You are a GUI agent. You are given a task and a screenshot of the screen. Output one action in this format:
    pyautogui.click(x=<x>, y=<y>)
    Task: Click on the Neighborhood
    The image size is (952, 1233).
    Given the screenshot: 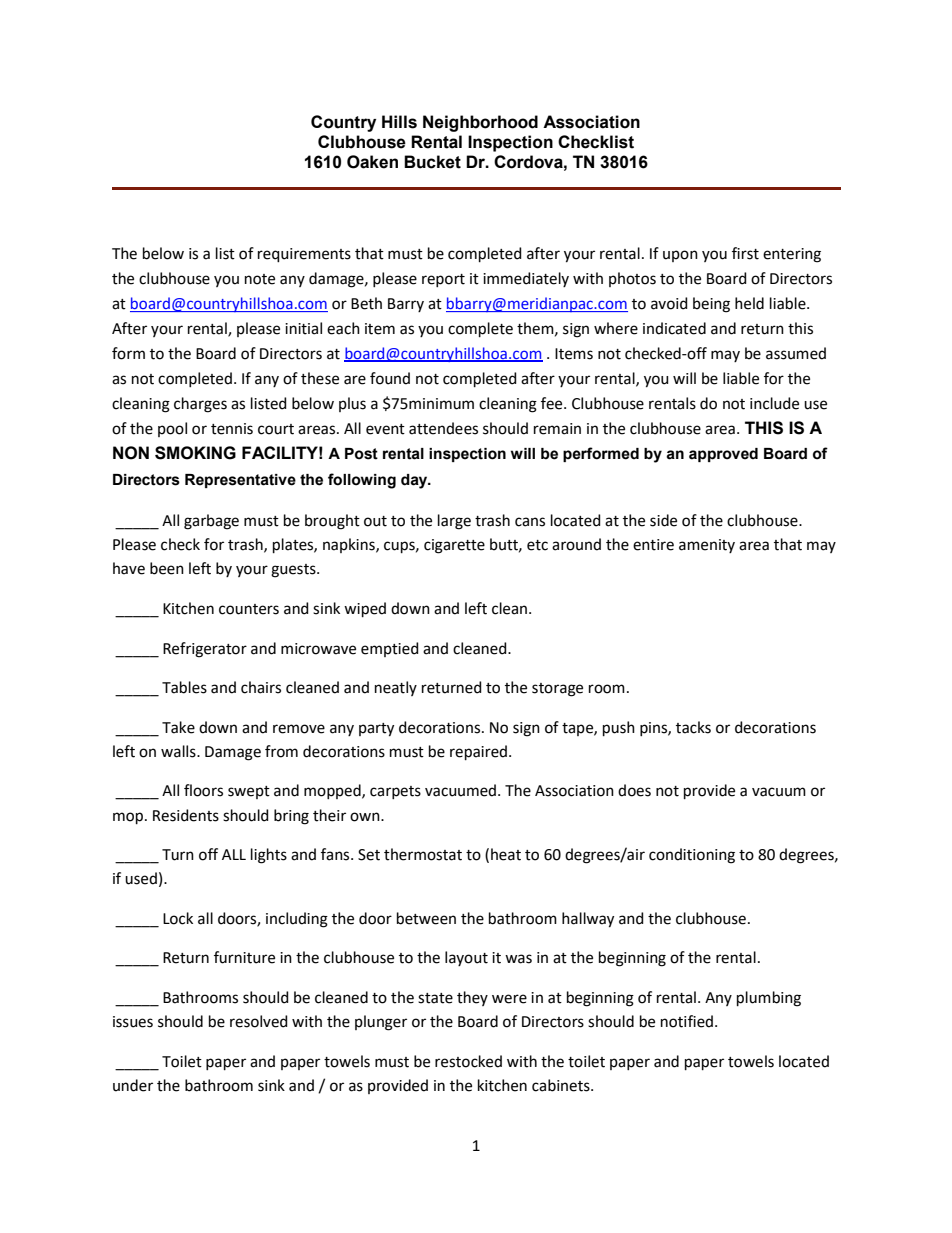 What is the action you would take?
    pyautogui.click(x=480, y=123)
